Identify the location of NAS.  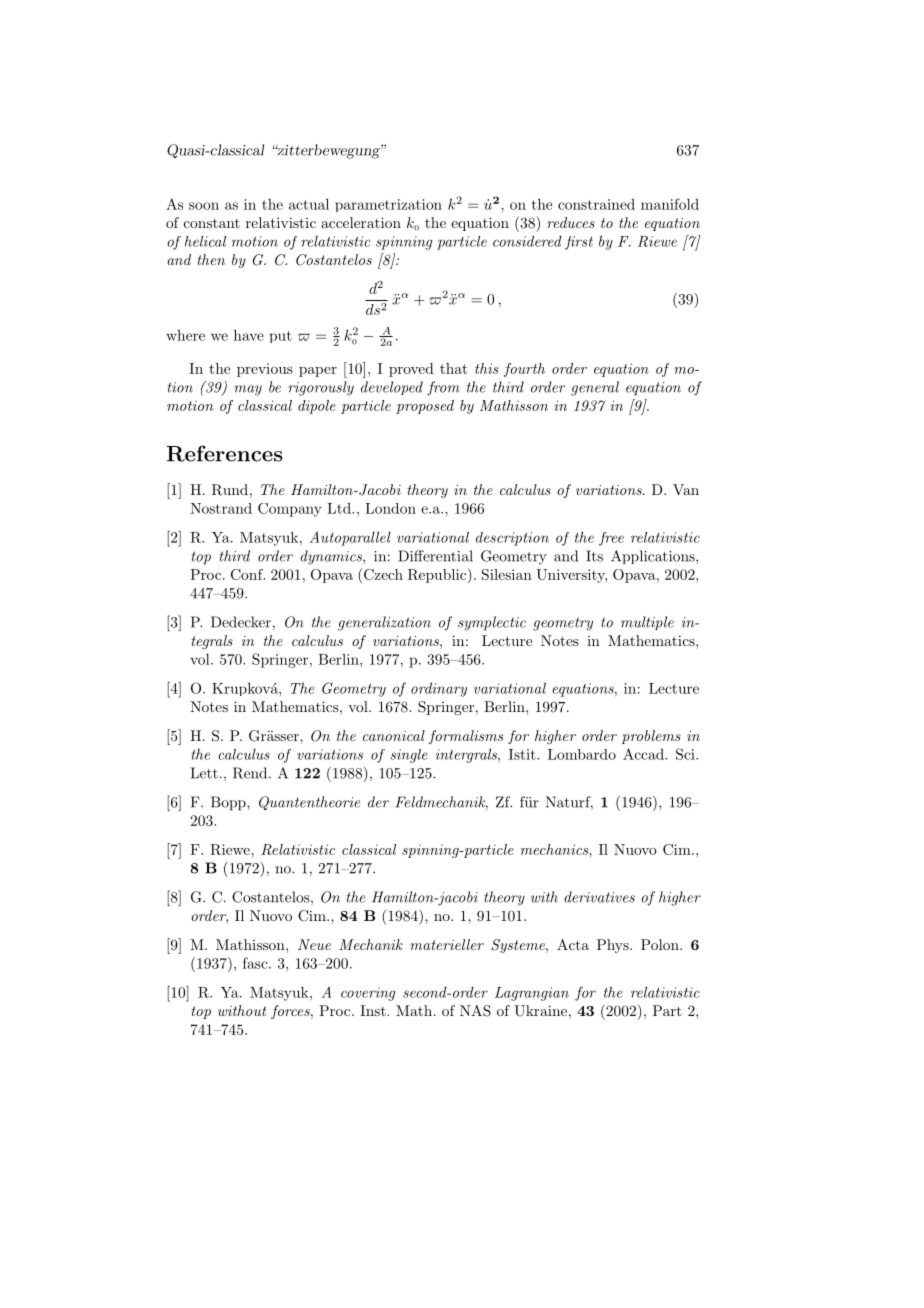
(475, 1011).
